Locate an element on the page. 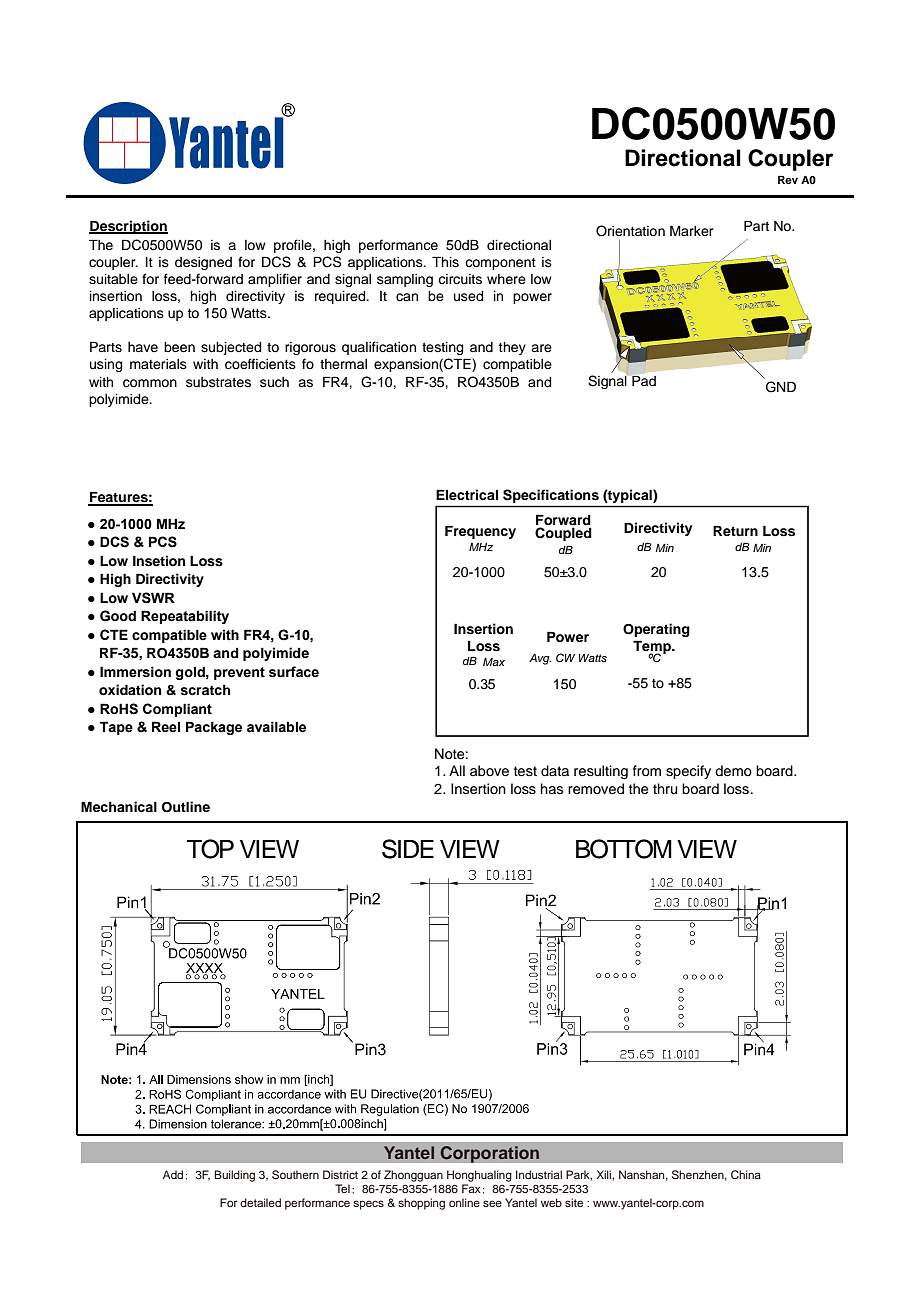 The height and width of the image is (1308, 924). Compliant is located at coordinates (177, 710).
